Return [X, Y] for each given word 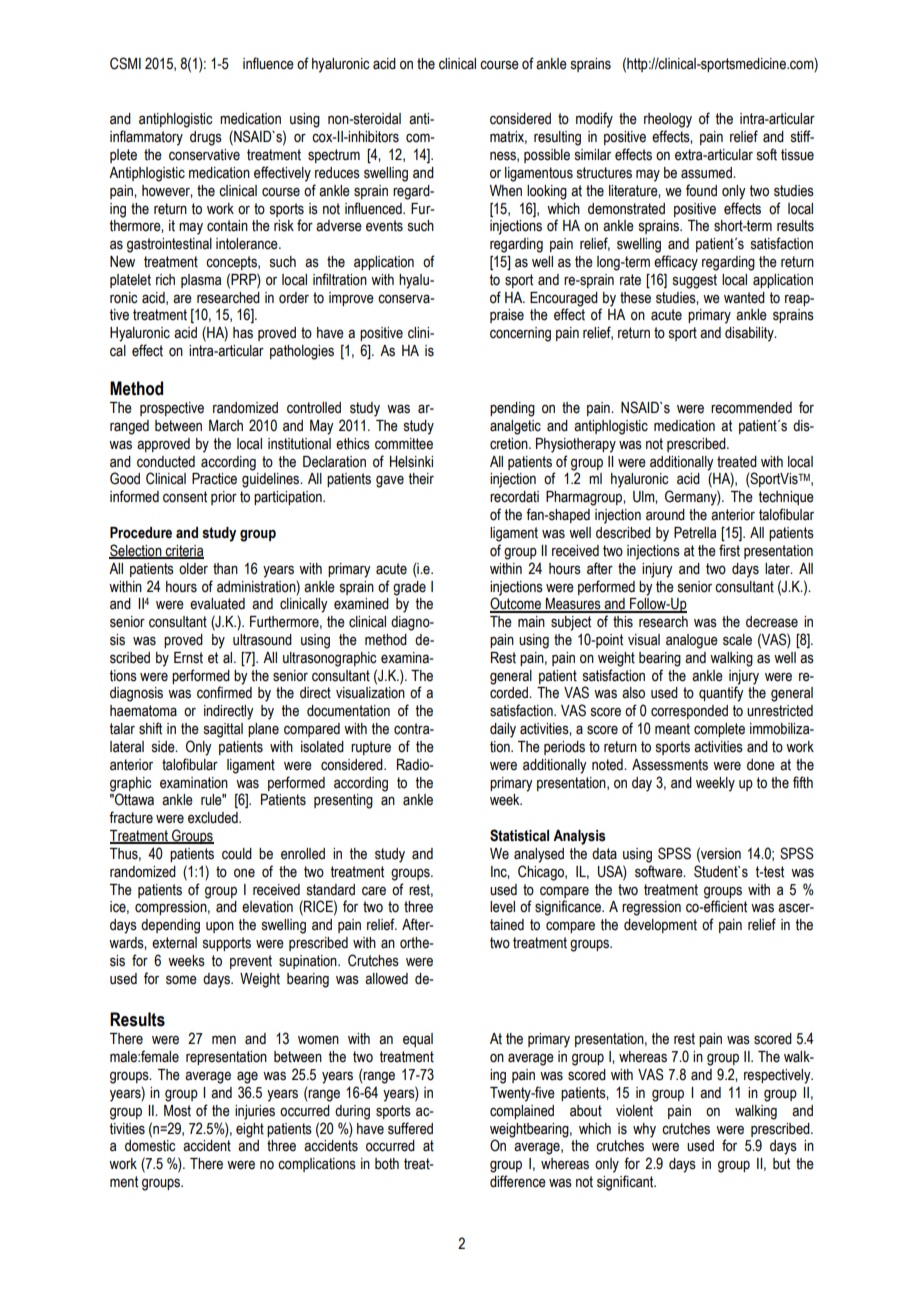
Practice [214, 479]
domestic [150, 1146]
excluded [214, 818]
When [506, 191]
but [781, 1164]
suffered [410, 1128]
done [761, 765]
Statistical [519, 835]
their [421, 479]
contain [227, 226]
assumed [707, 173]
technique [786, 498]
